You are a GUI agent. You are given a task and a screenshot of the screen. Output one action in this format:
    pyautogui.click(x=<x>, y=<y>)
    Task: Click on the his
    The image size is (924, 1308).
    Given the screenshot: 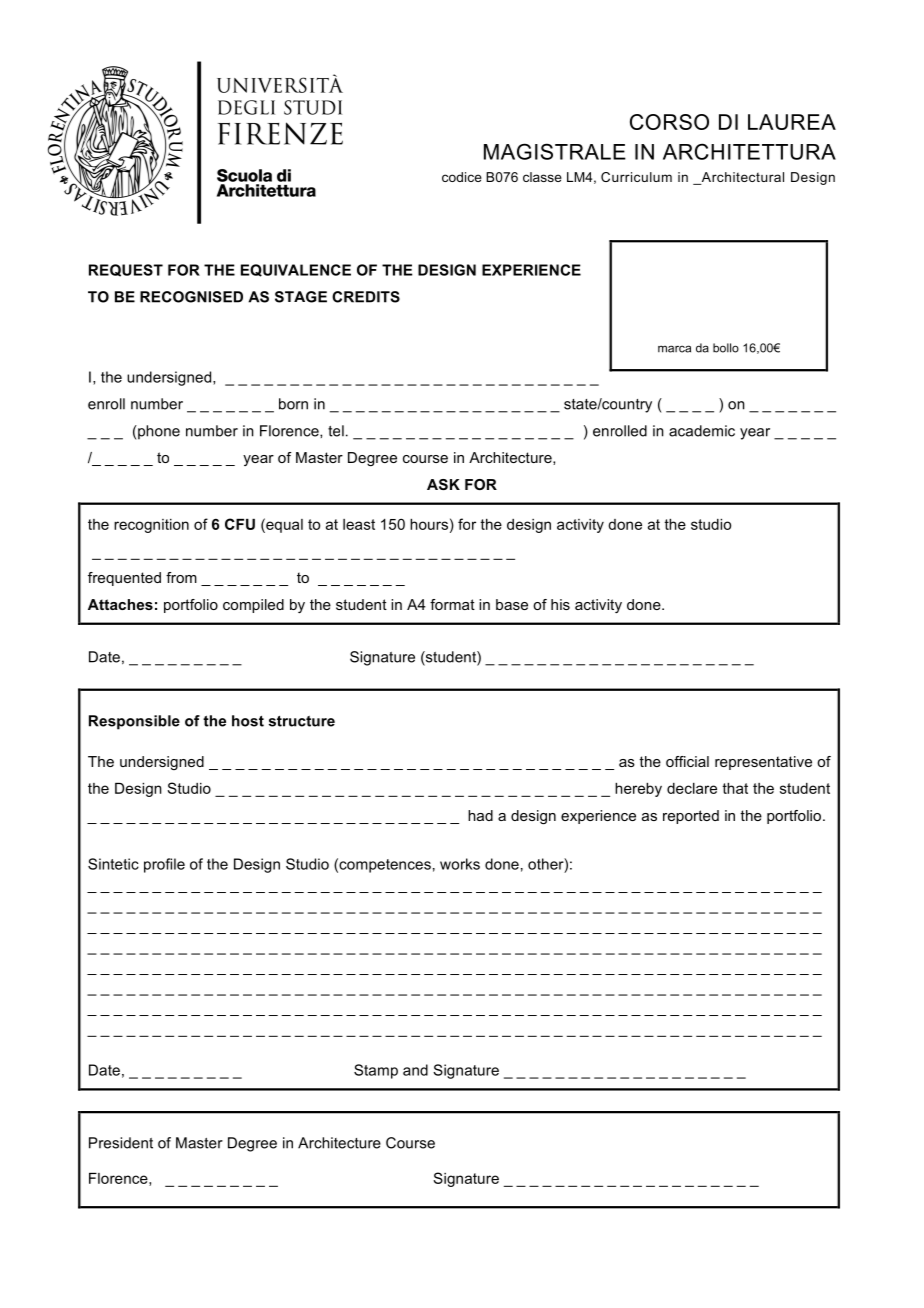 What is the action you would take?
    pyautogui.click(x=560, y=604)
